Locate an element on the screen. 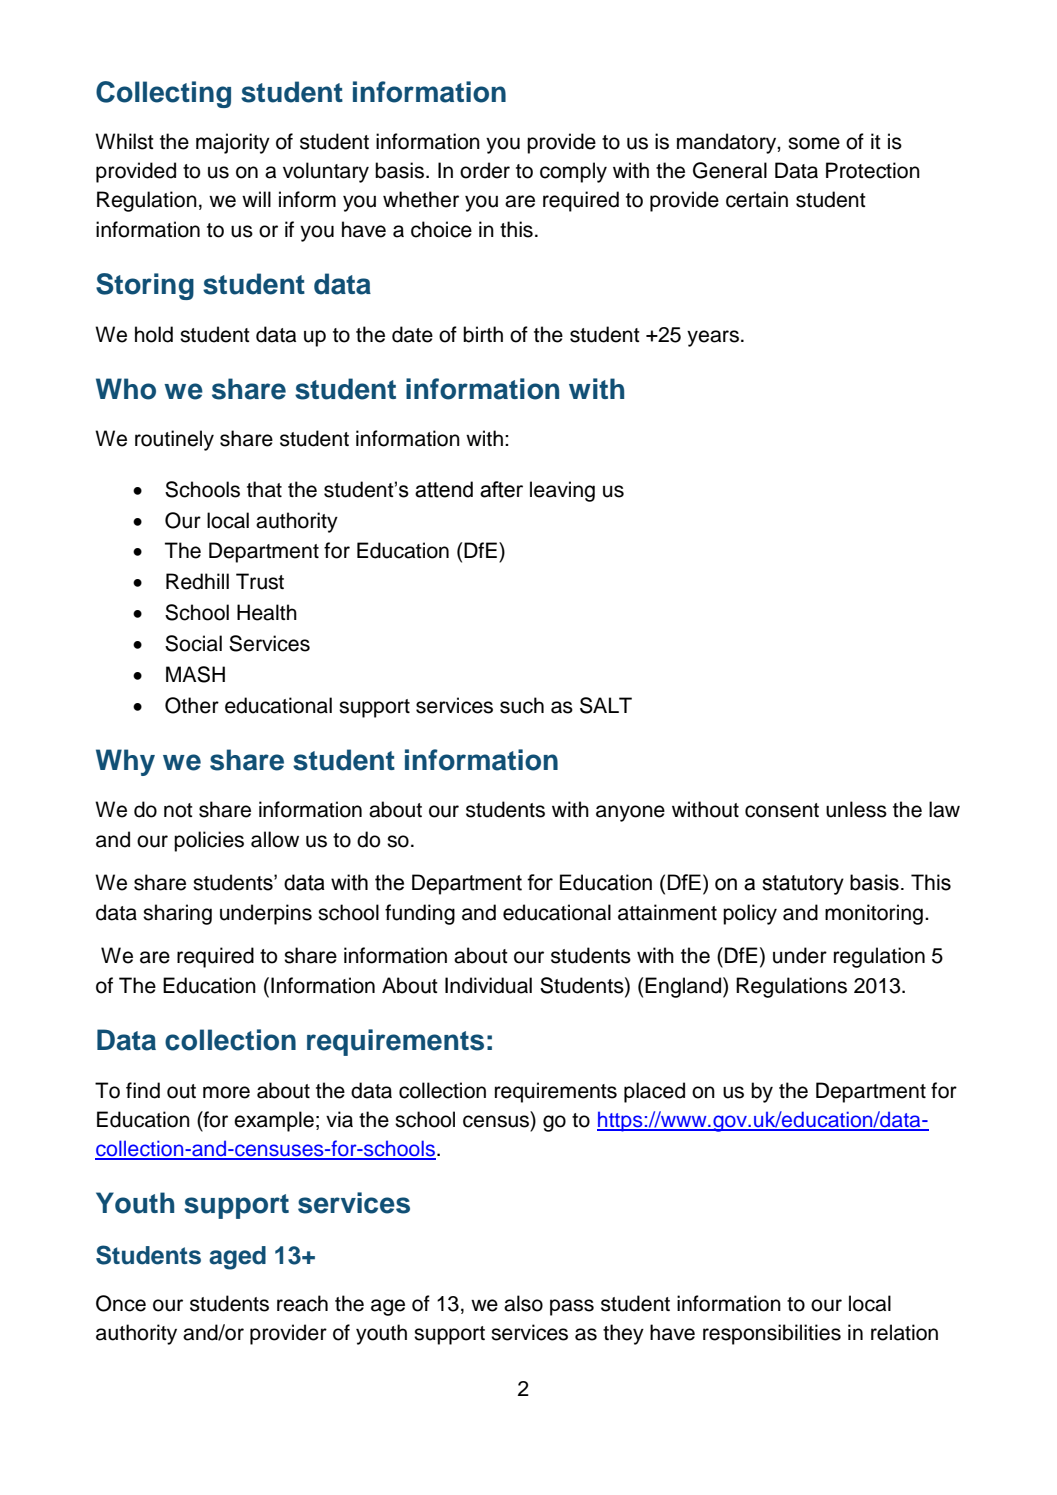 This screenshot has width=1057, height=1495. majority is located at coordinates (233, 143).
